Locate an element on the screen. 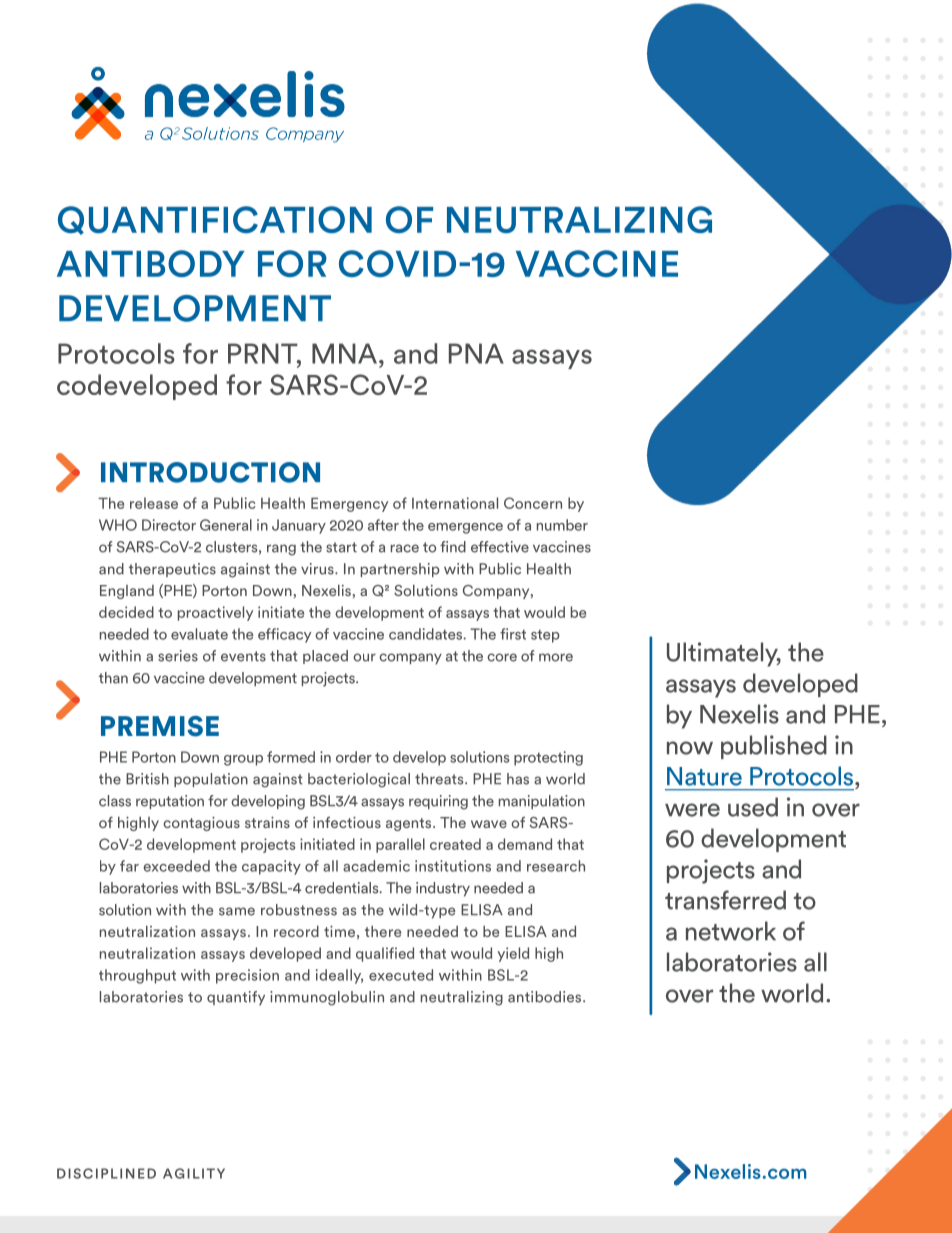  precision is located at coordinates (247, 976).
